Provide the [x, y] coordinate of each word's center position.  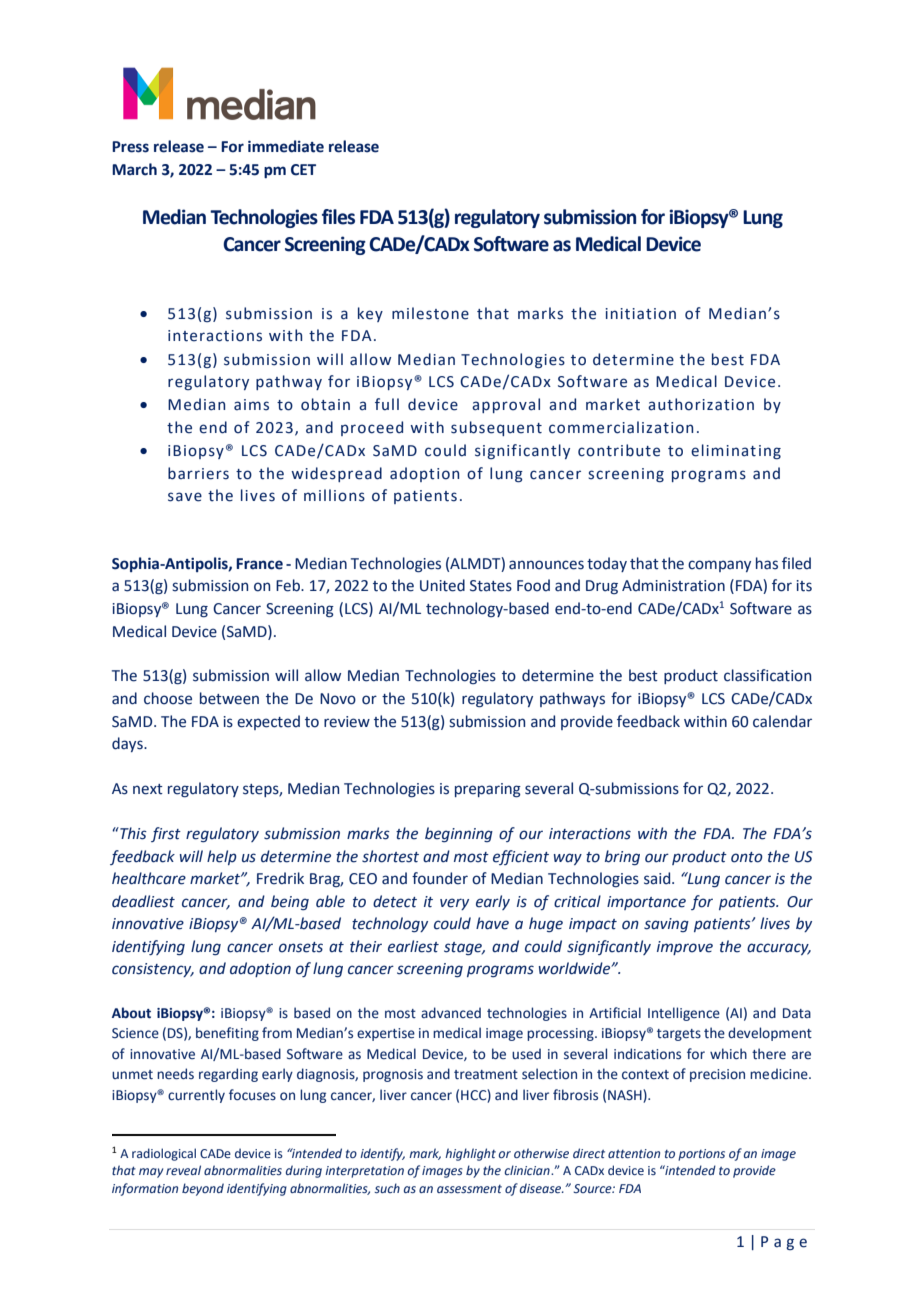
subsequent [496, 428]
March [134, 169]
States [491, 586]
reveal [183, 1170]
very [454, 904]
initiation [640, 314]
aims [251, 405]
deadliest [143, 901]
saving [666, 925]
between [229, 698]
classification [767, 675]
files [338, 217]
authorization [701, 404]
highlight [470, 1154]
